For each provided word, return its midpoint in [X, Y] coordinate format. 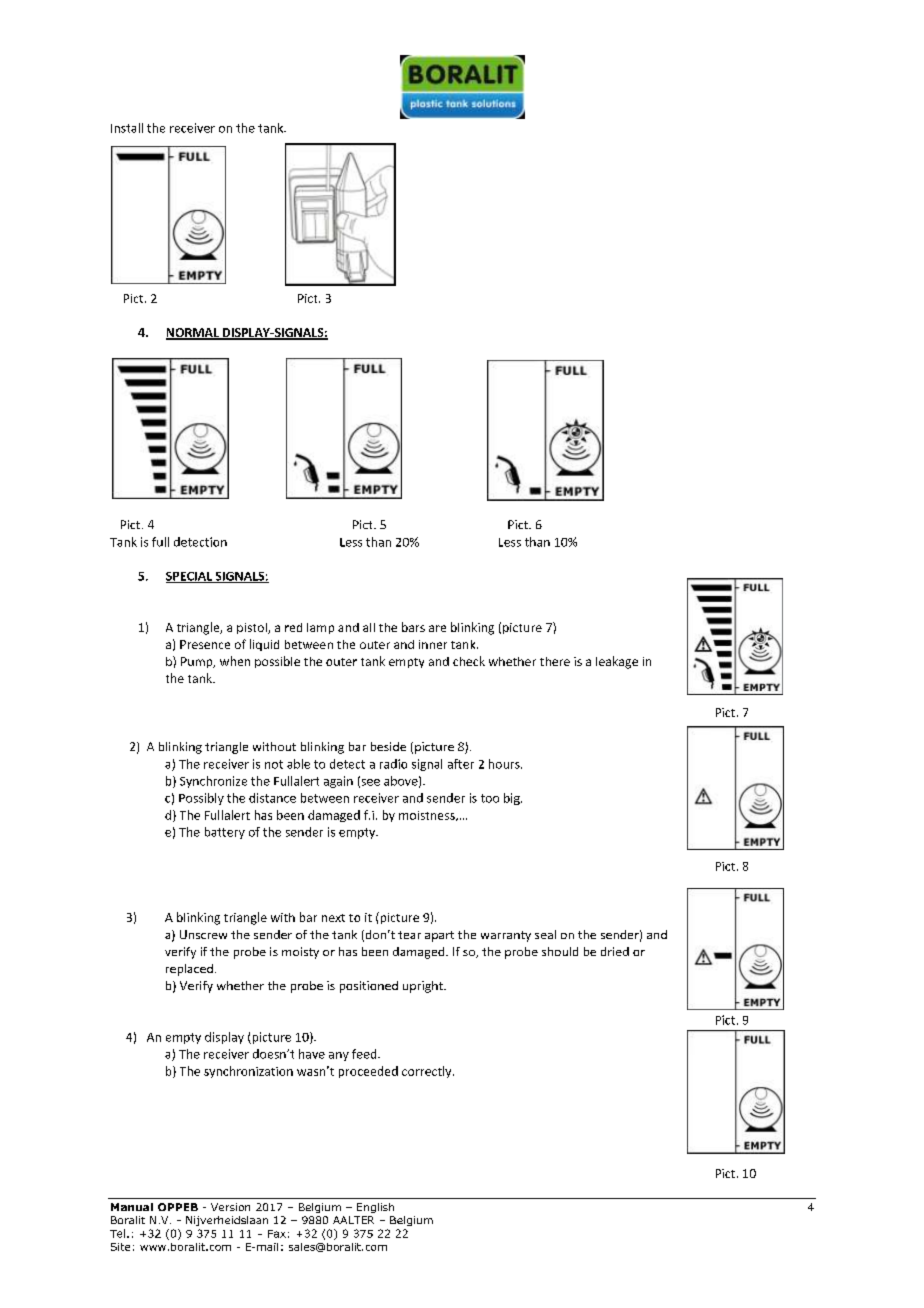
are [437, 628]
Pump [198, 662]
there [555, 661]
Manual [132, 1207]
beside [388, 746]
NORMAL [193, 334]
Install [127, 128]
